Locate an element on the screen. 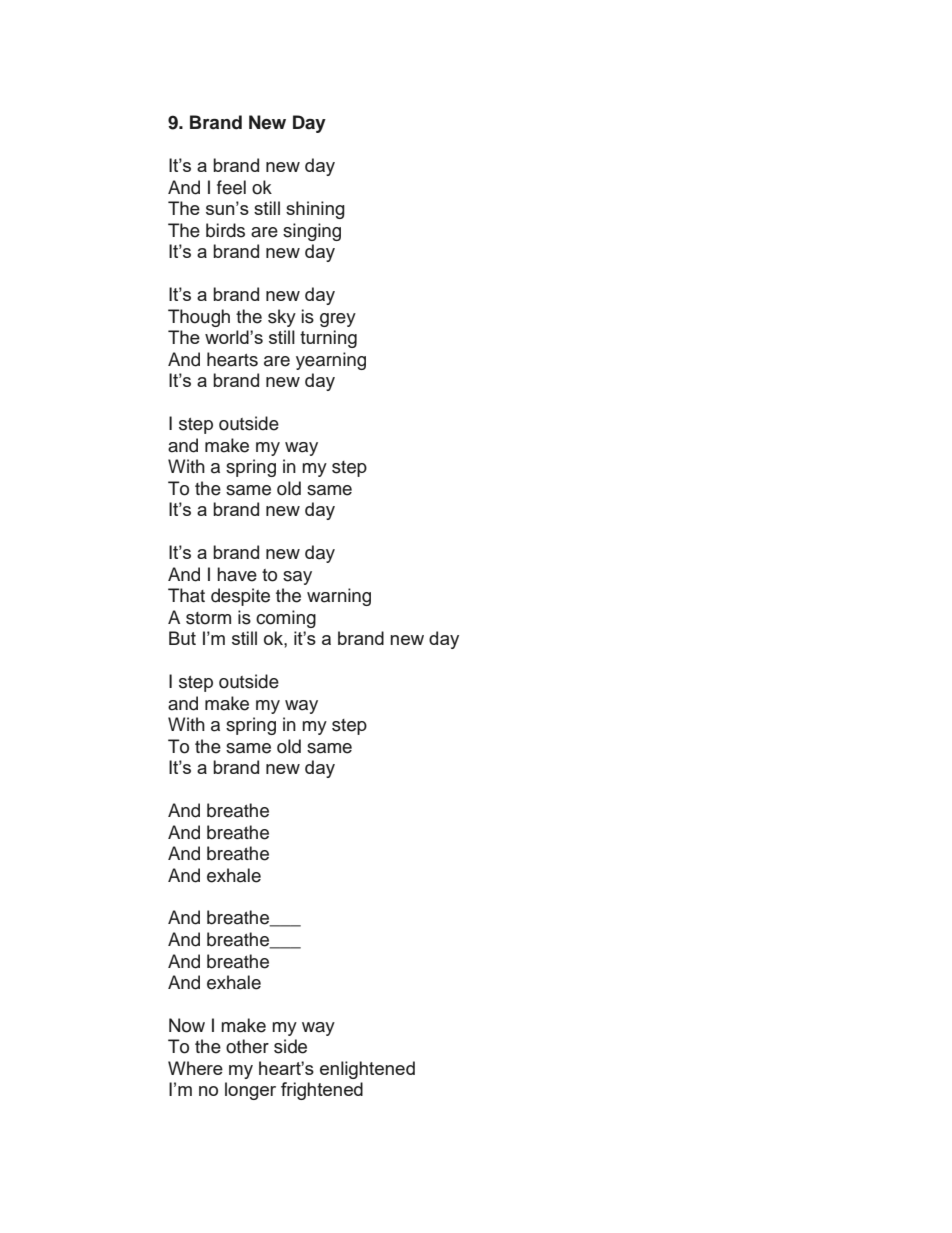 This screenshot has height=1233, width=952. Where is located at coordinates (195, 1068).
